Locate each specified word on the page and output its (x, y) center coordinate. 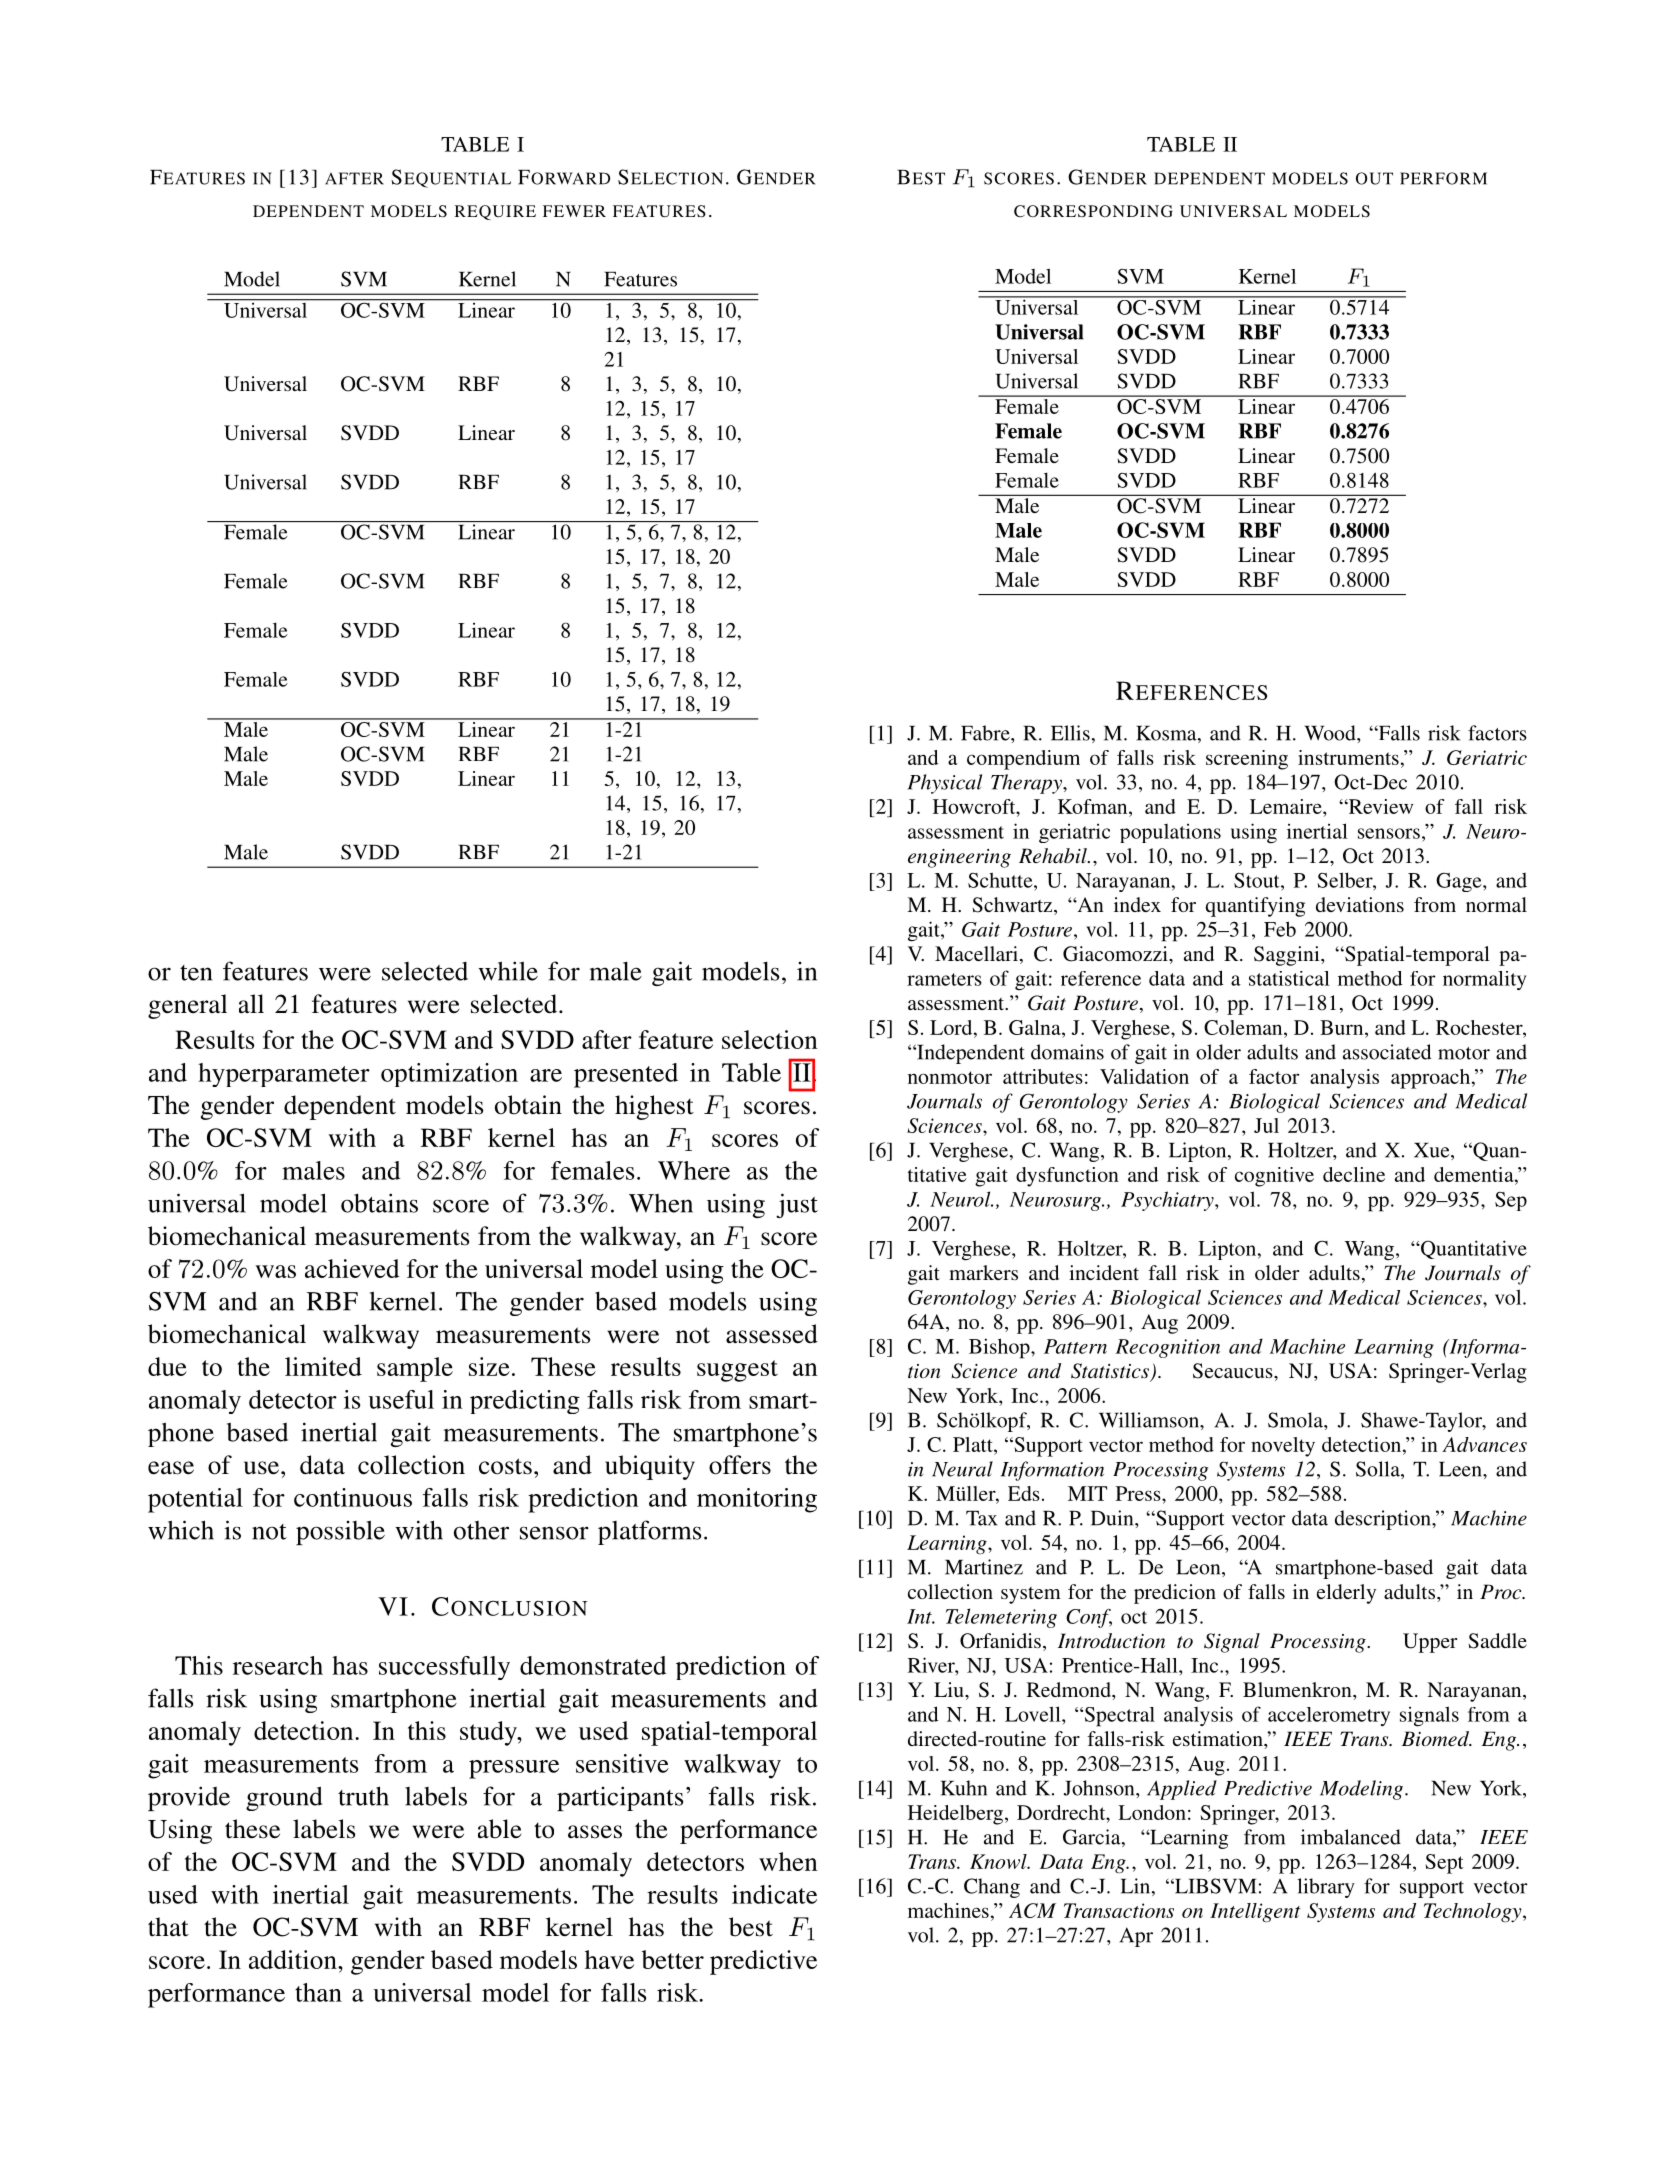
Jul (1266, 1125)
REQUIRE (495, 212)
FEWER (574, 211)
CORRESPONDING (1093, 211)
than (318, 1992)
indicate (774, 1894)
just (797, 1205)
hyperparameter (284, 1075)
